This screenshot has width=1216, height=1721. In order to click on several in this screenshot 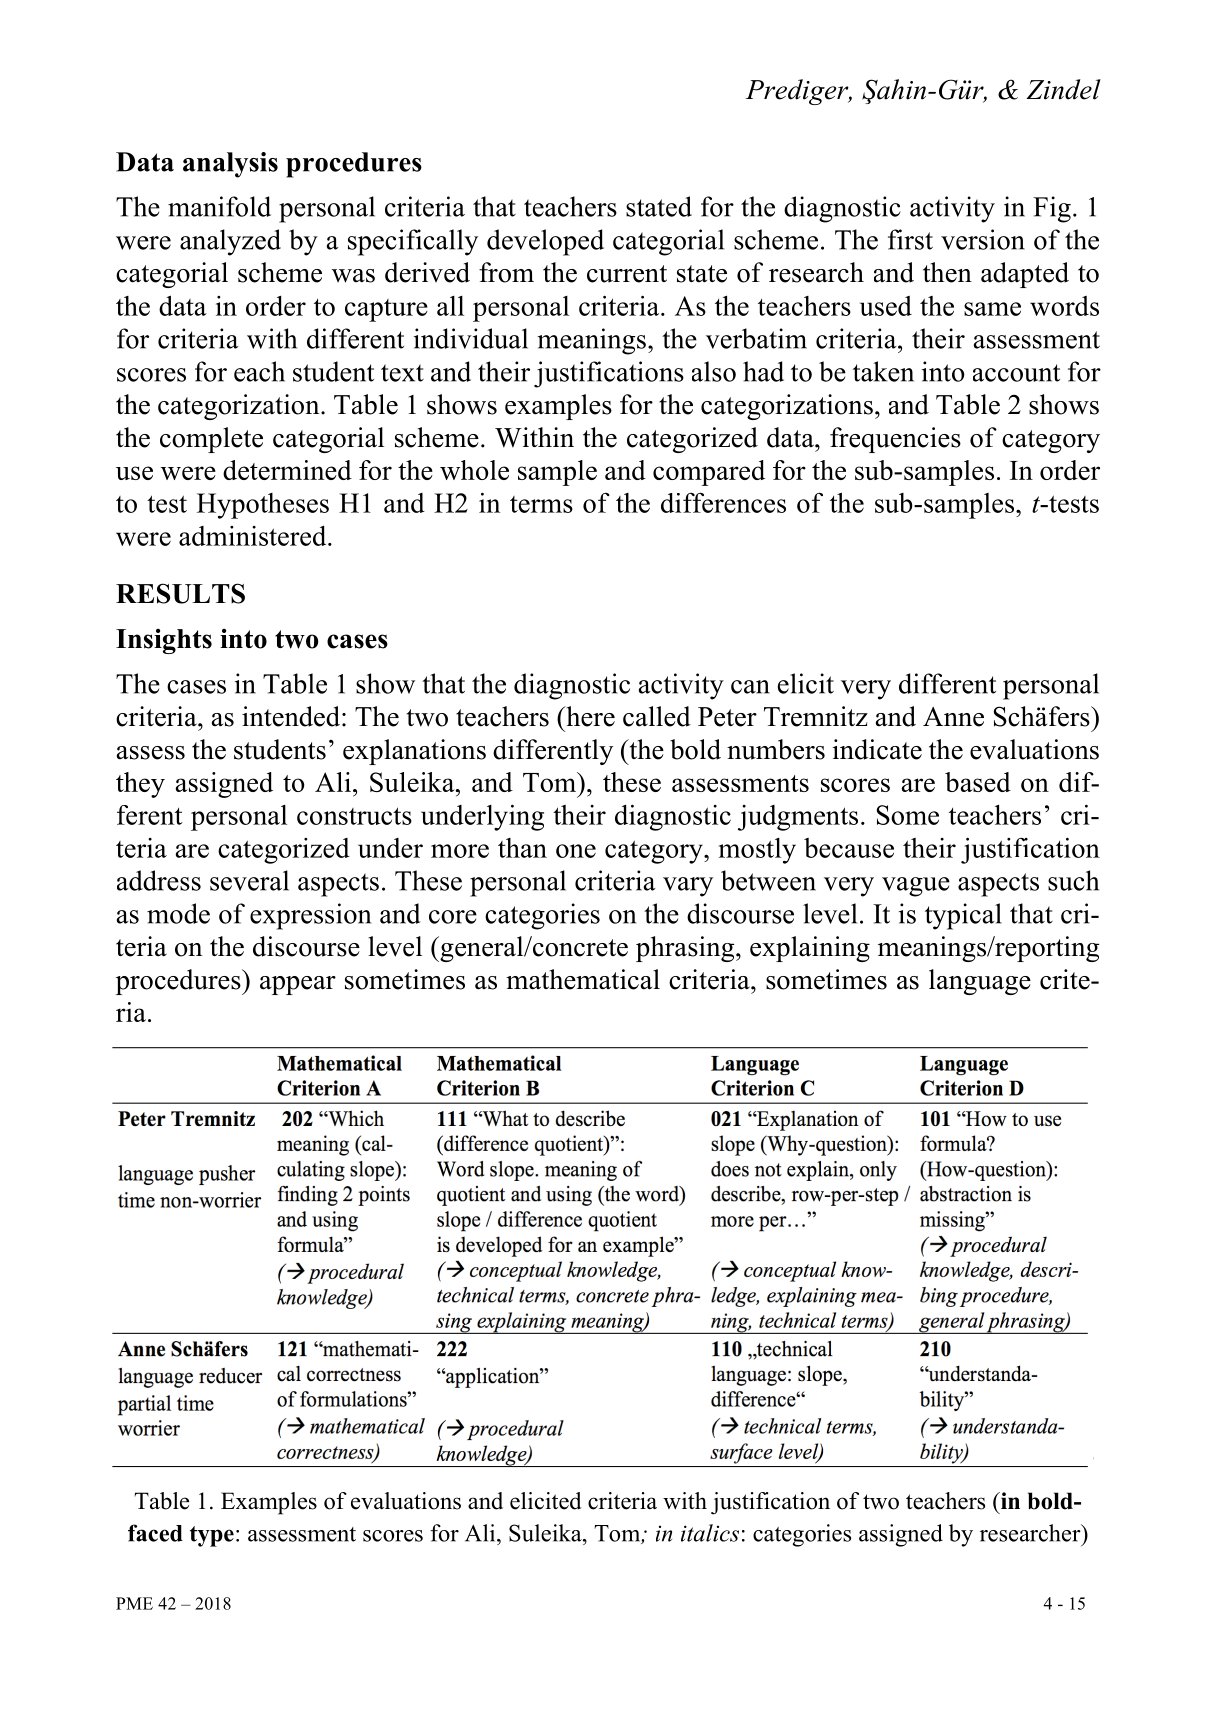, I will do `click(249, 880)`.
